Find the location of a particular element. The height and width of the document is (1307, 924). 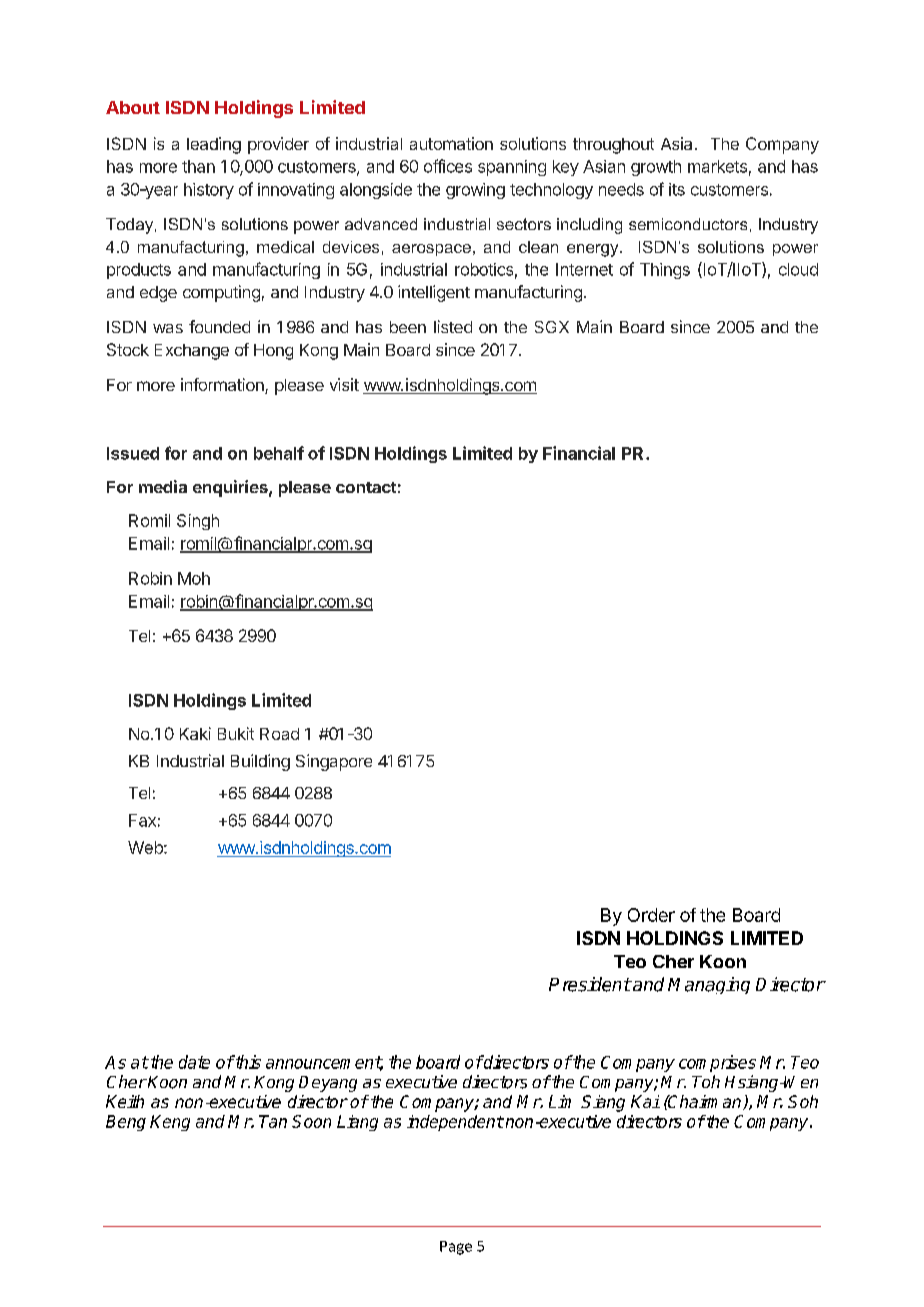

President is located at coordinates (590, 984).
